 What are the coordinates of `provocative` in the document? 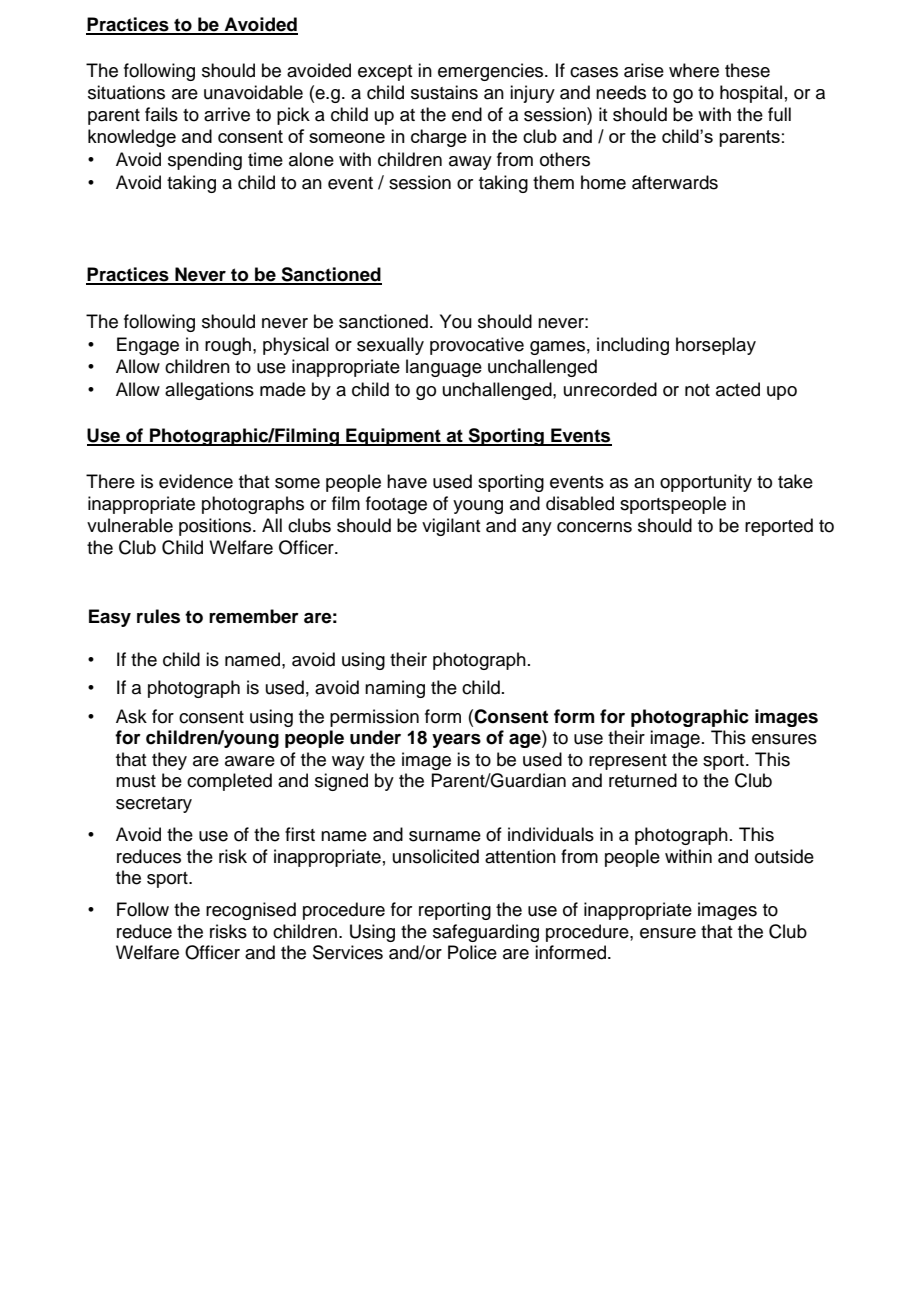 It's located at (477, 346).
